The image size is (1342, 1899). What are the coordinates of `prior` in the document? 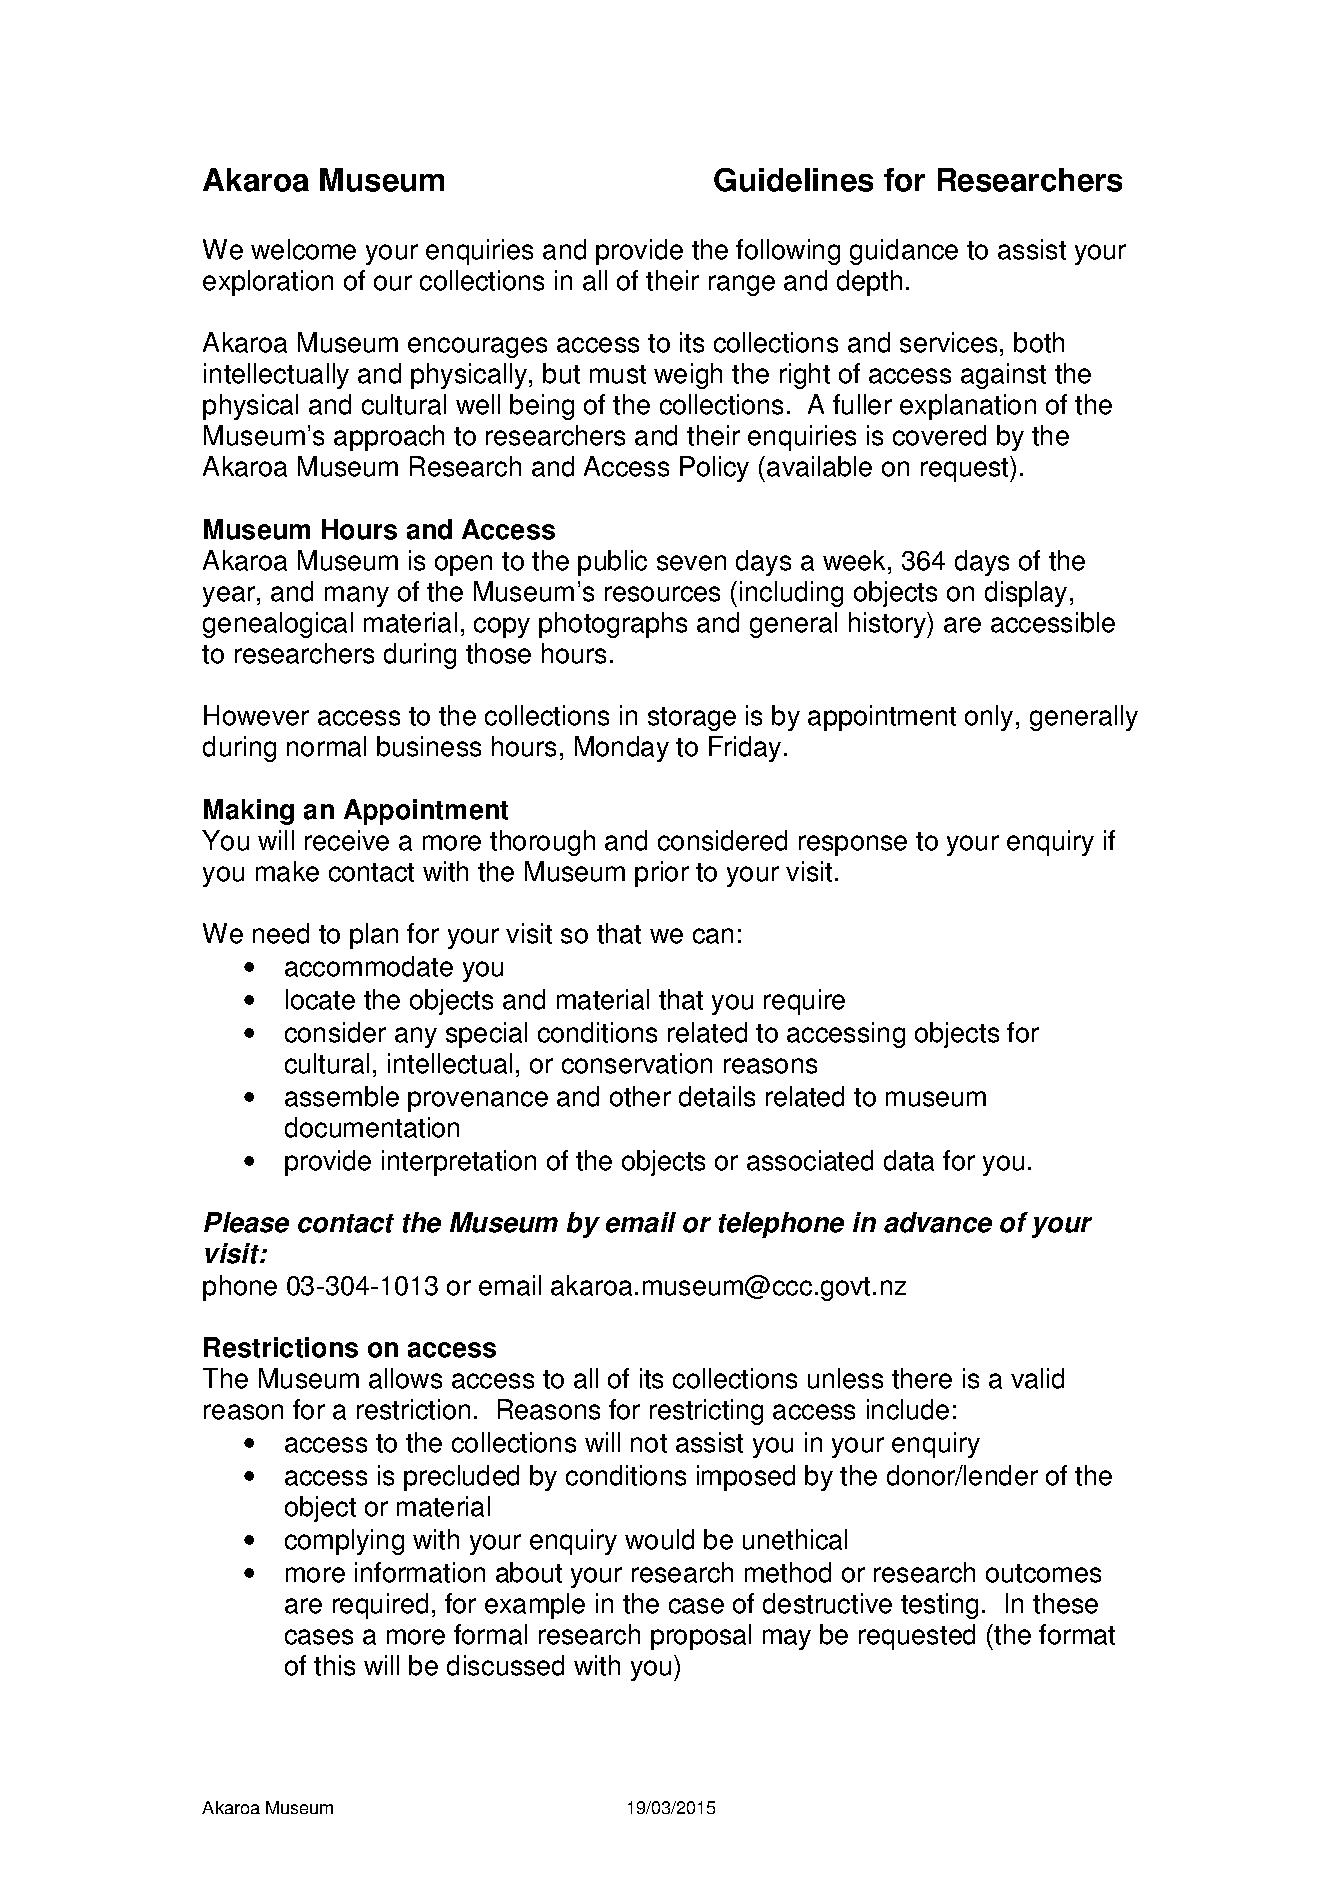 It's located at (662, 874).
